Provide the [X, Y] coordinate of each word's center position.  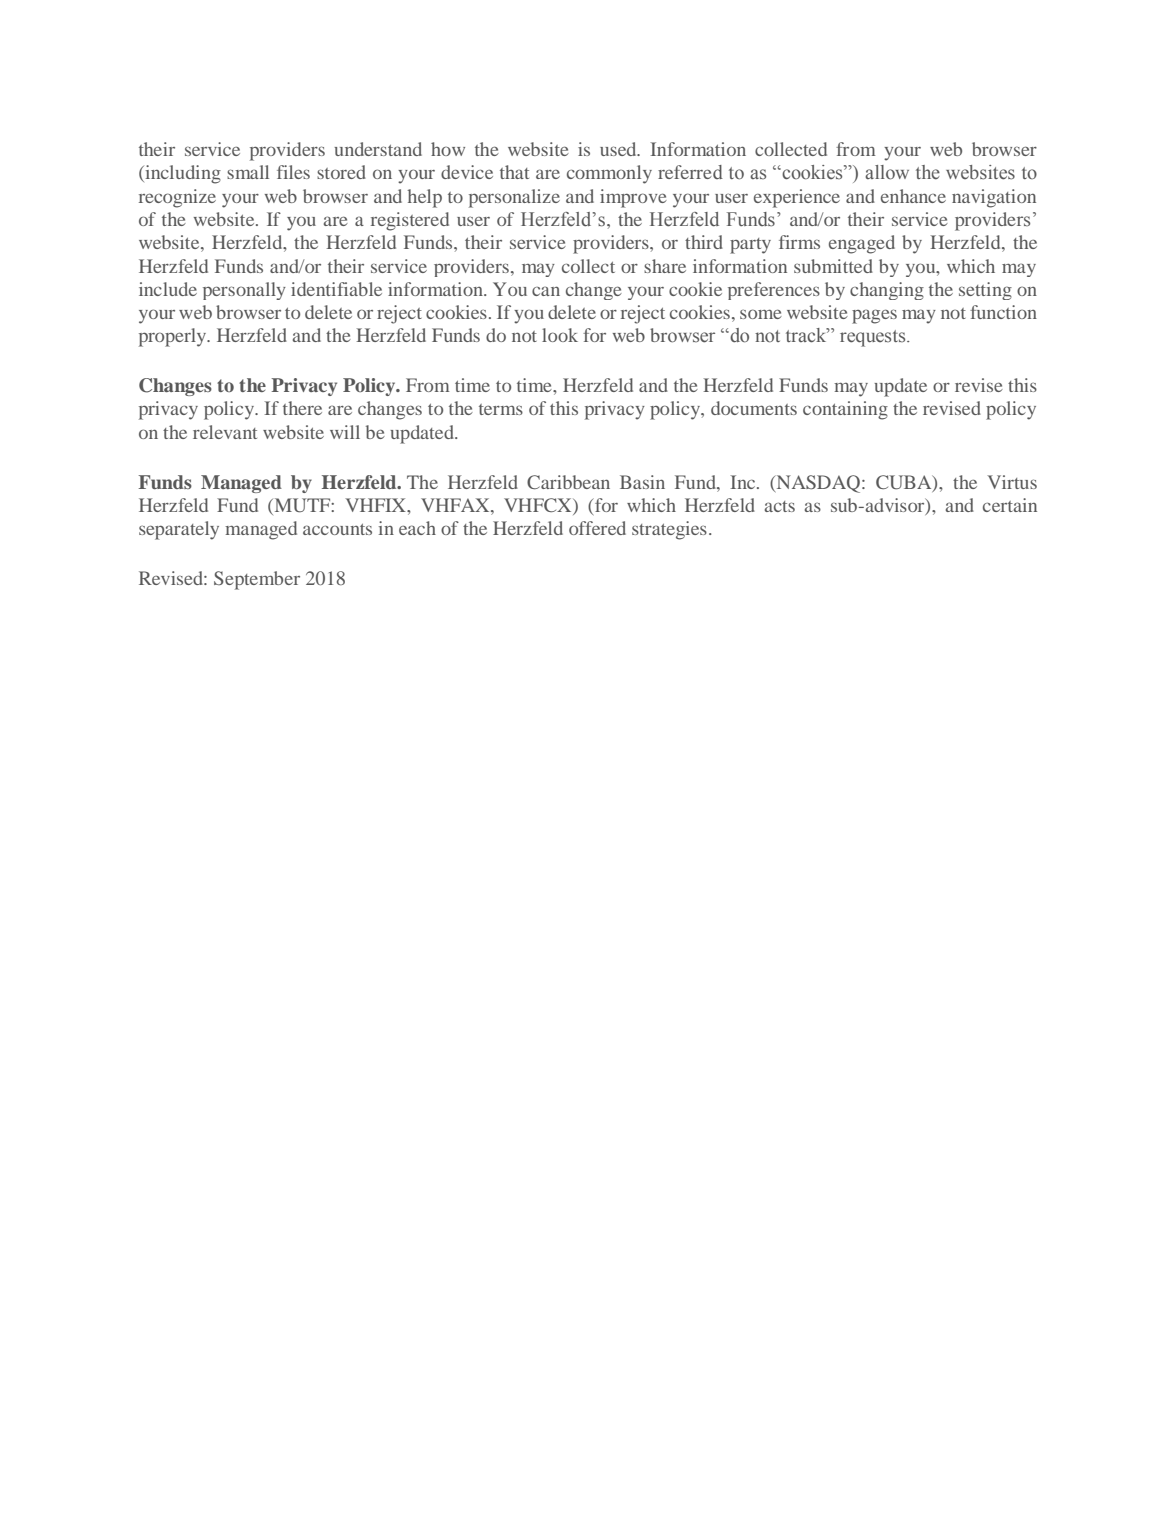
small [248, 172]
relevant [225, 432]
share [665, 266]
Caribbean [568, 482]
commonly [609, 174]
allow [887, 172]
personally [244, 291]
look [560, 335]
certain [1010, 505]
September [257, 580]
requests [874, 338]
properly [174, 337]
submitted [833, 266]
